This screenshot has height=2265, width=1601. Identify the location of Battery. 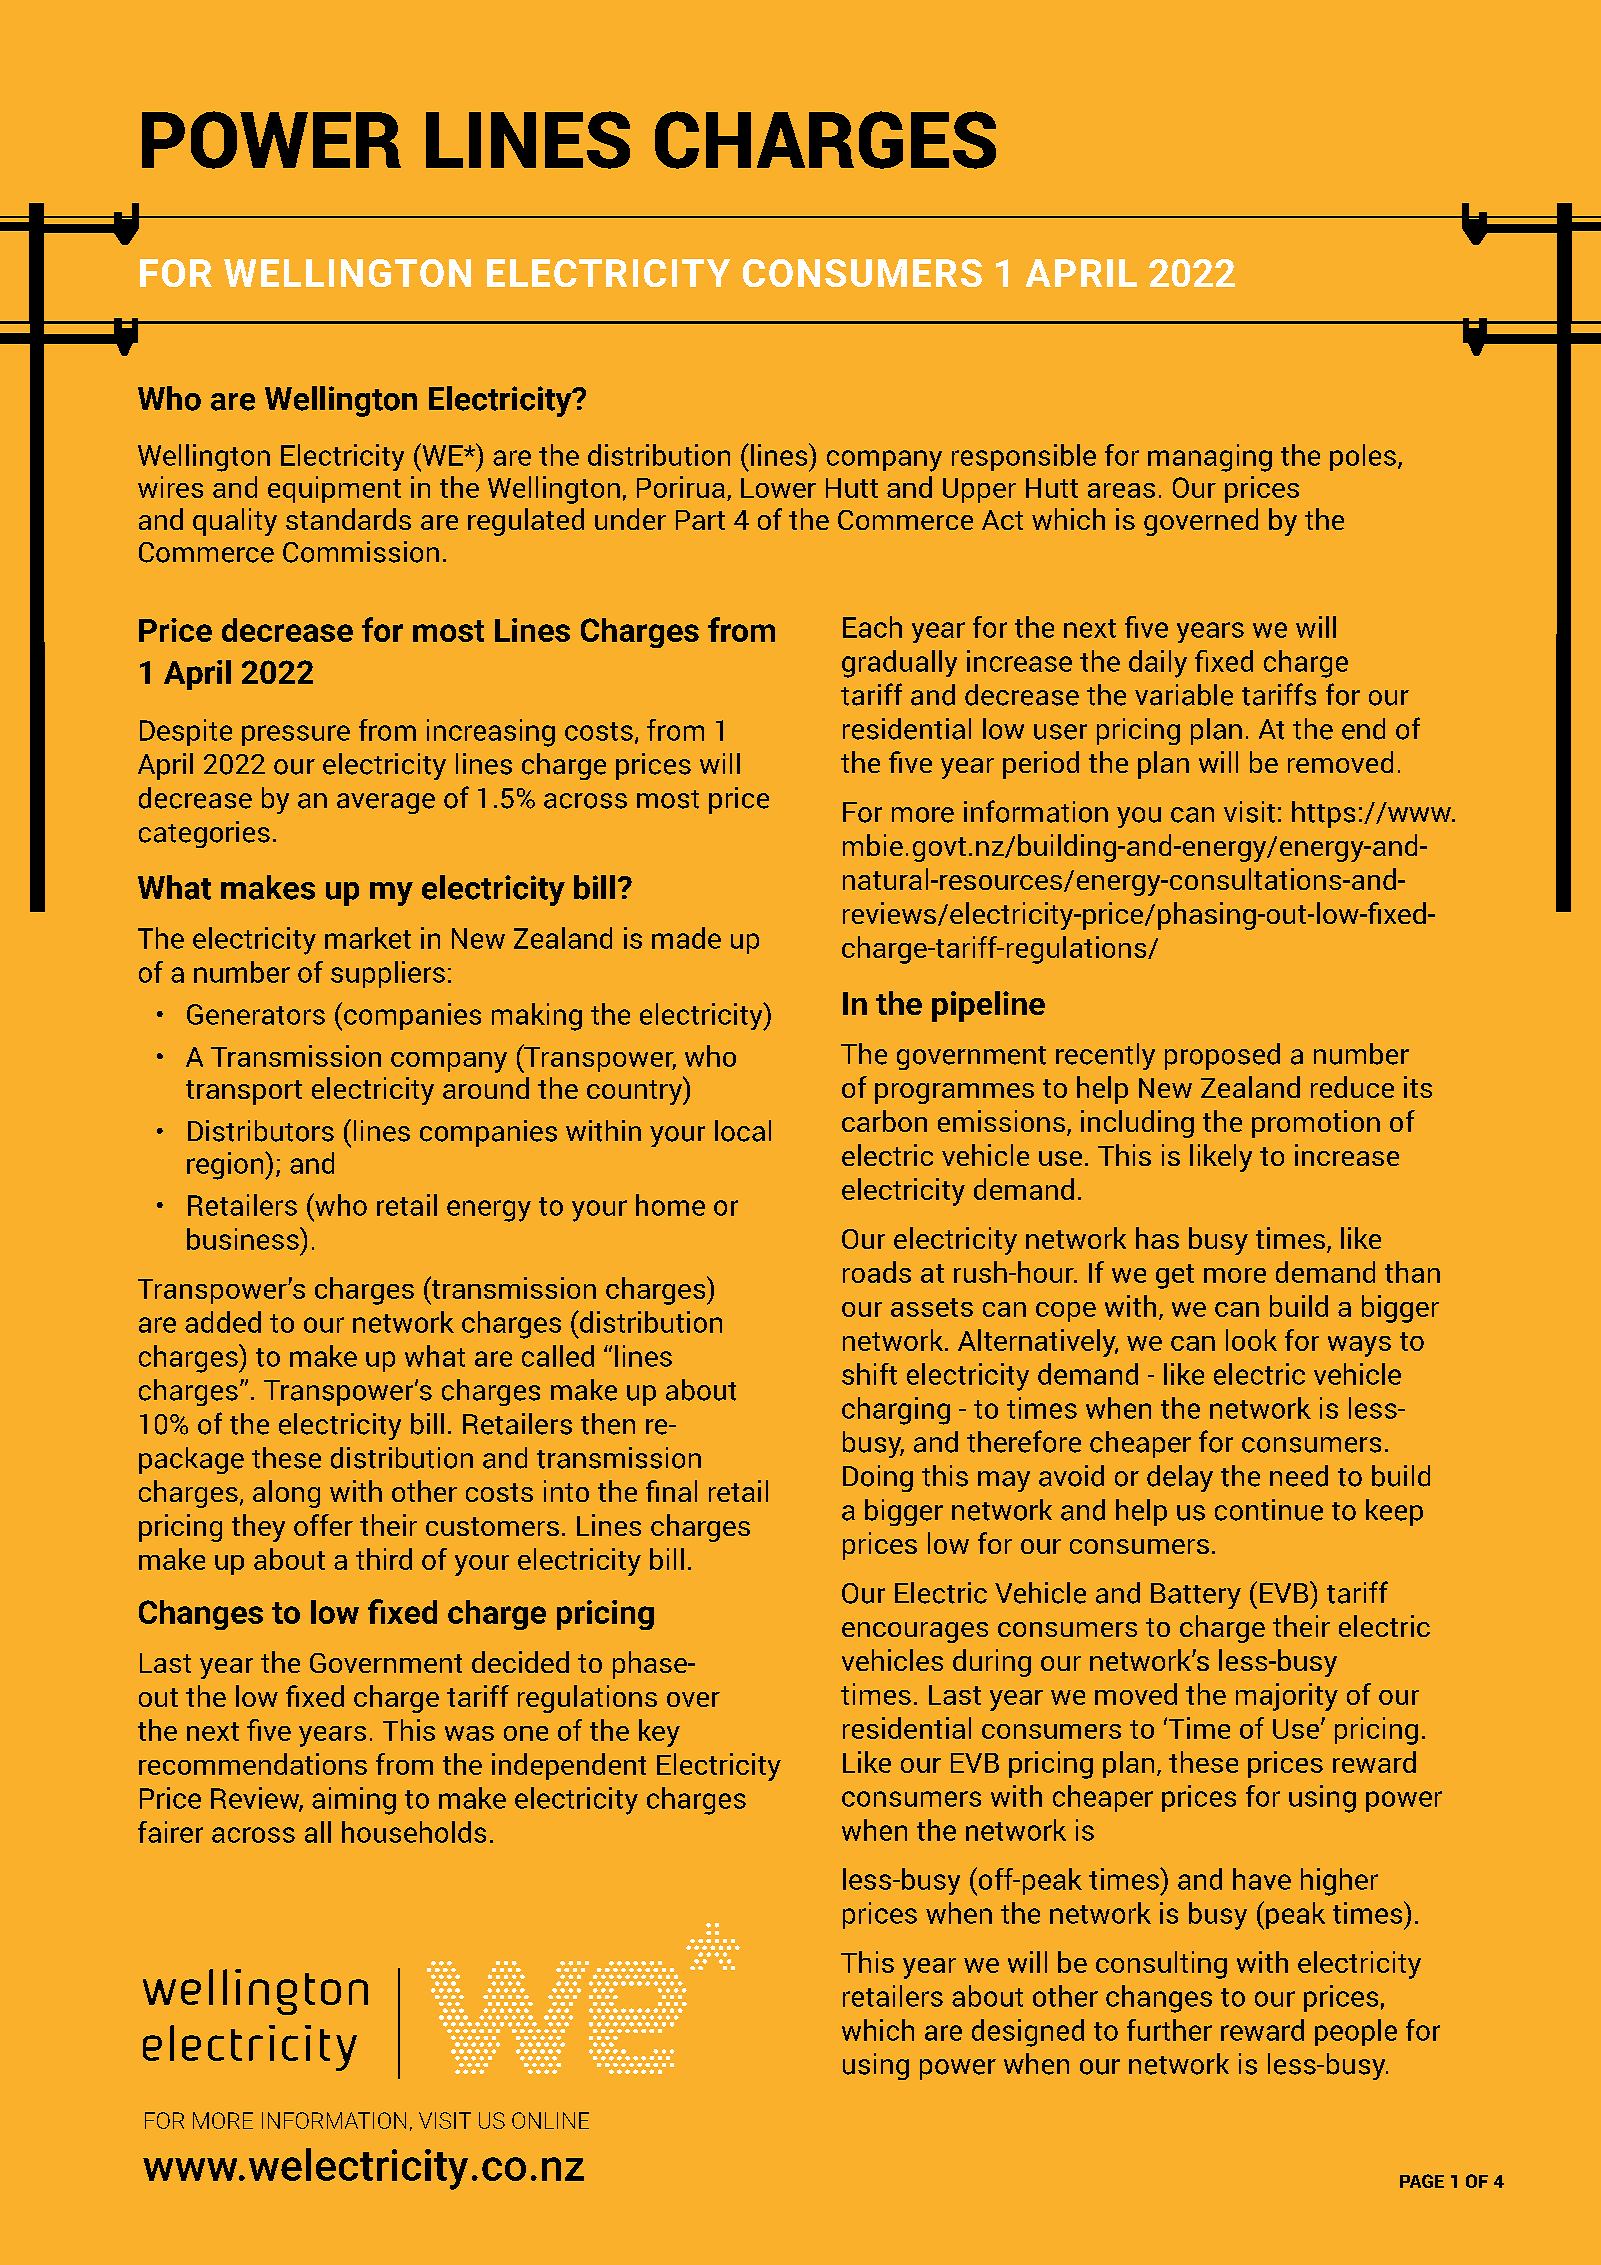
(1196, 1596).
